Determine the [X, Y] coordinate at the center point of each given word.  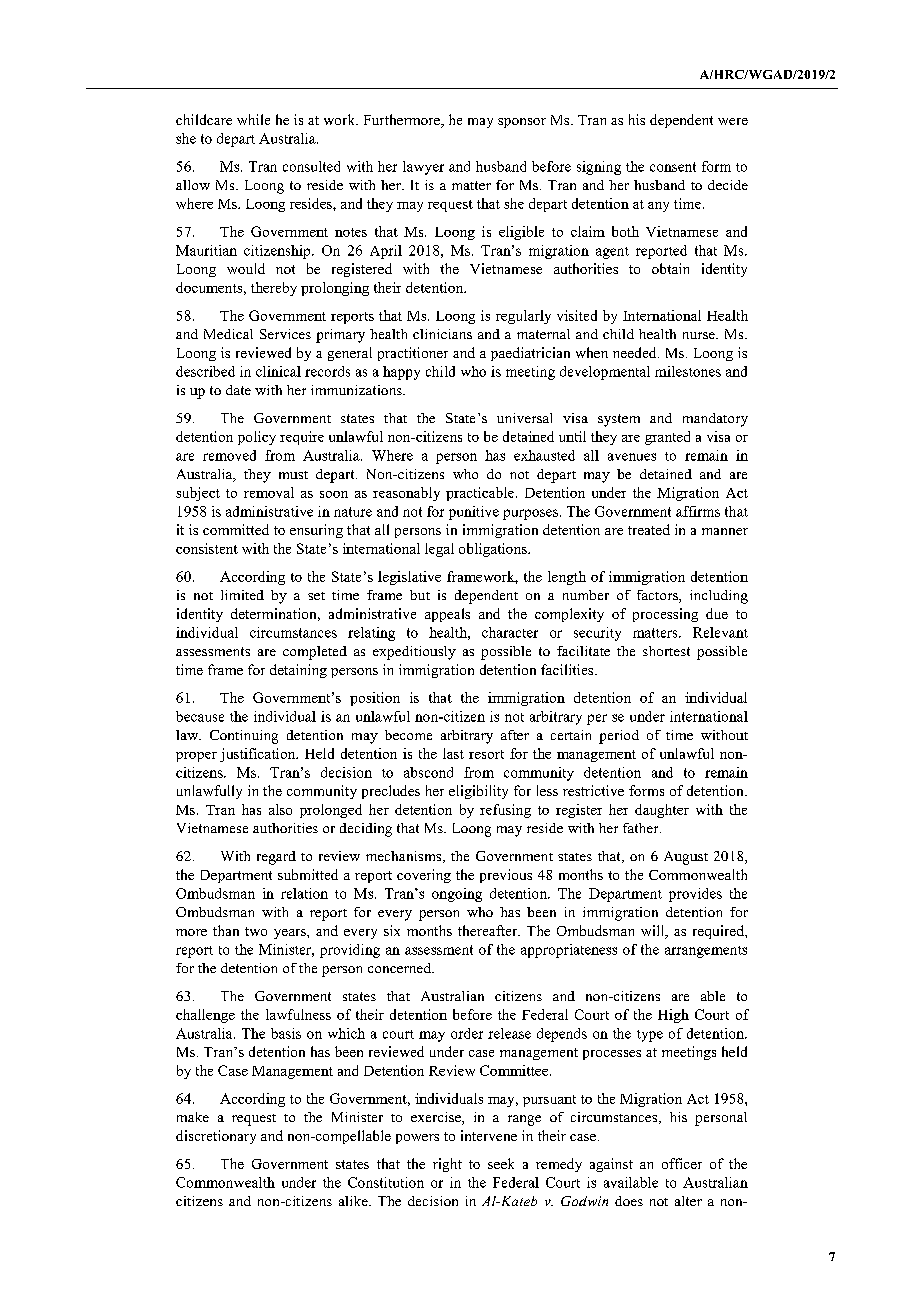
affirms [698, 511]
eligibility [478, 792]
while [253, 119]
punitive [474, 513]
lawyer [423, 168]
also [280, 809]
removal [269, 492]
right [447, 1165]
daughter [662, 811]
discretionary [216, 1137]
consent [673, 167]
